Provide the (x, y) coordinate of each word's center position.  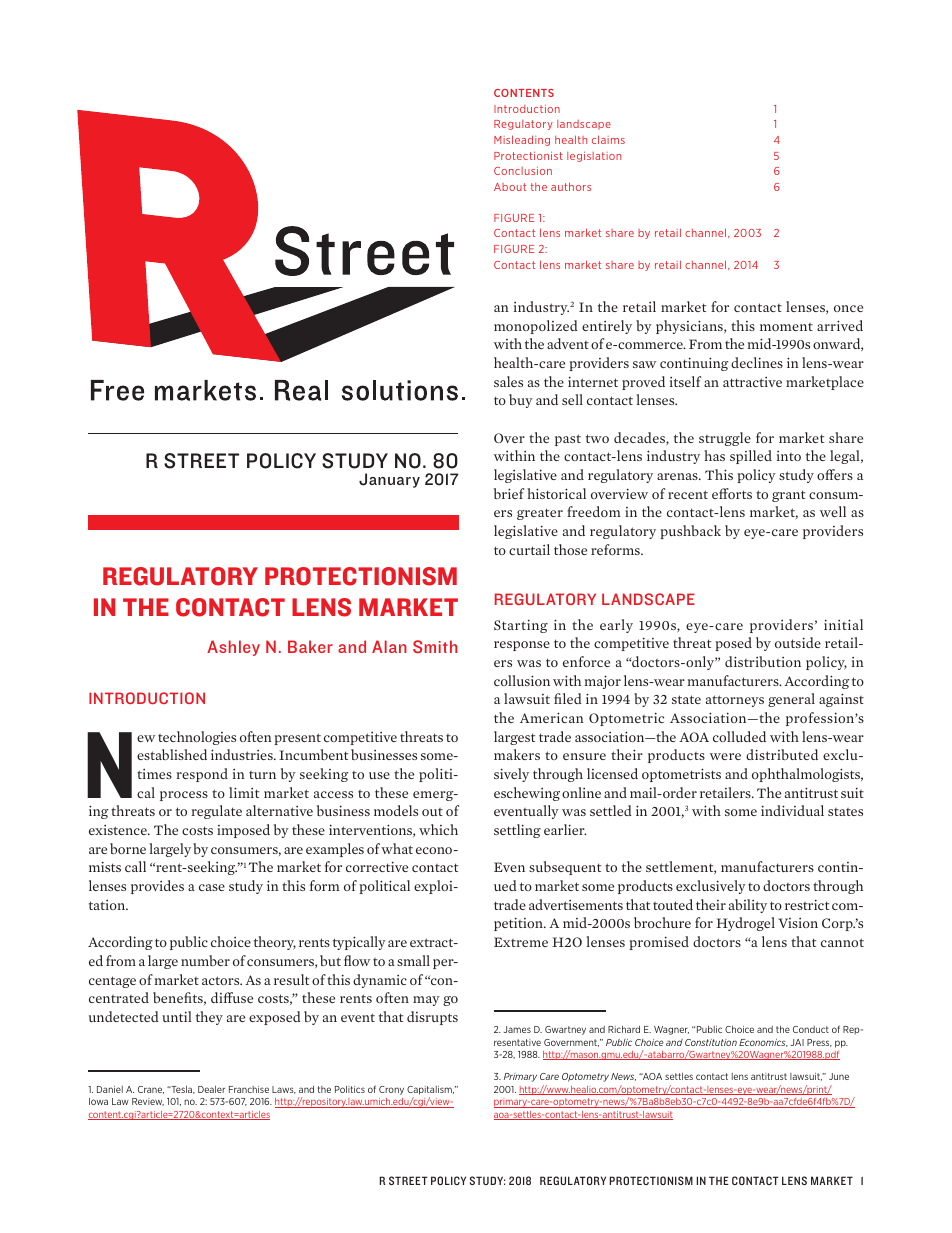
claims (608, 139)
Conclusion (523, 171)
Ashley (233, 648)
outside (798, 642)
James (517, 1029)
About (510, 187)
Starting (521, 626)
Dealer (211, 1089)
